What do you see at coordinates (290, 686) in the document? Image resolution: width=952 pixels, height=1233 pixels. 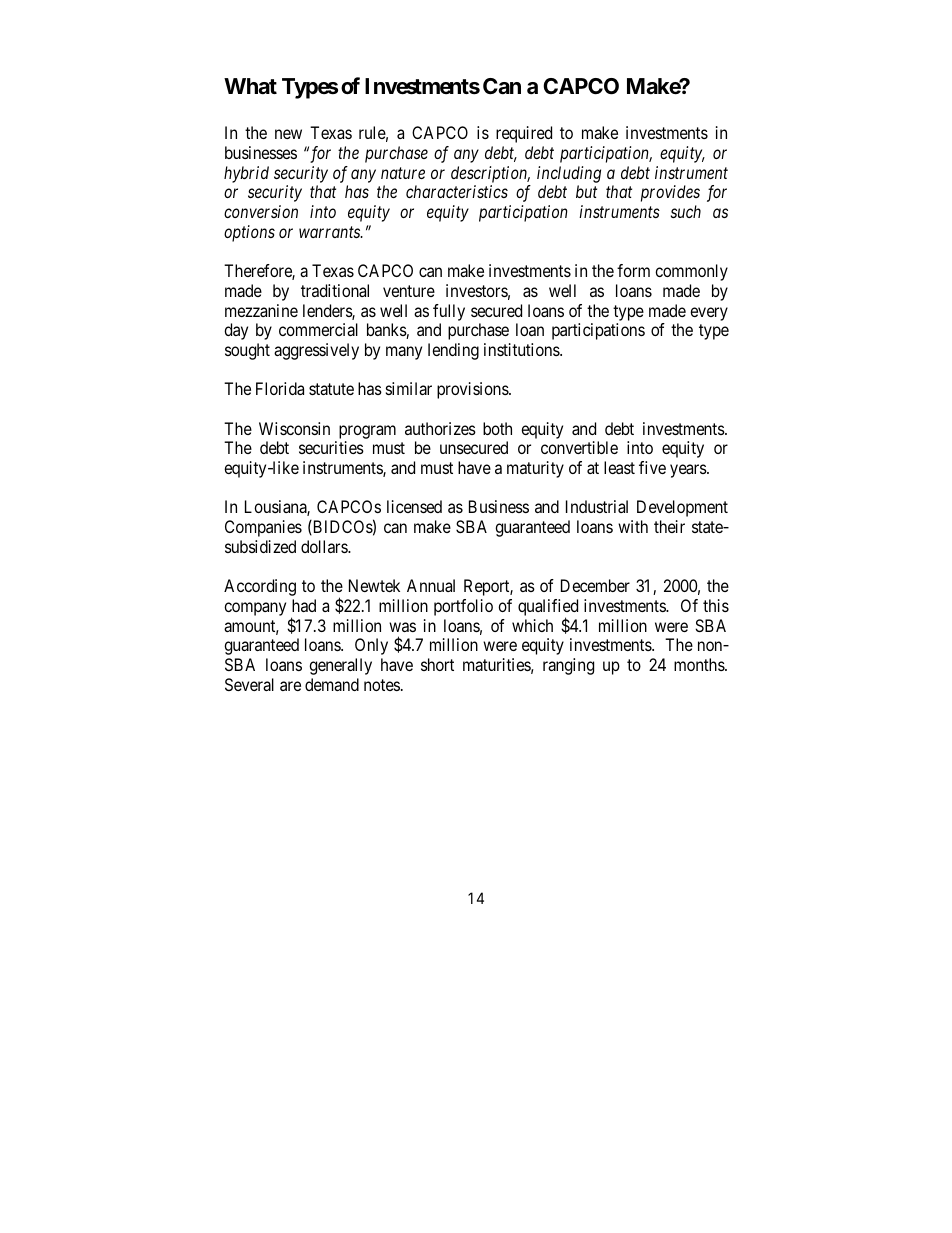 I see `are` at bounding box center [290, 686].
